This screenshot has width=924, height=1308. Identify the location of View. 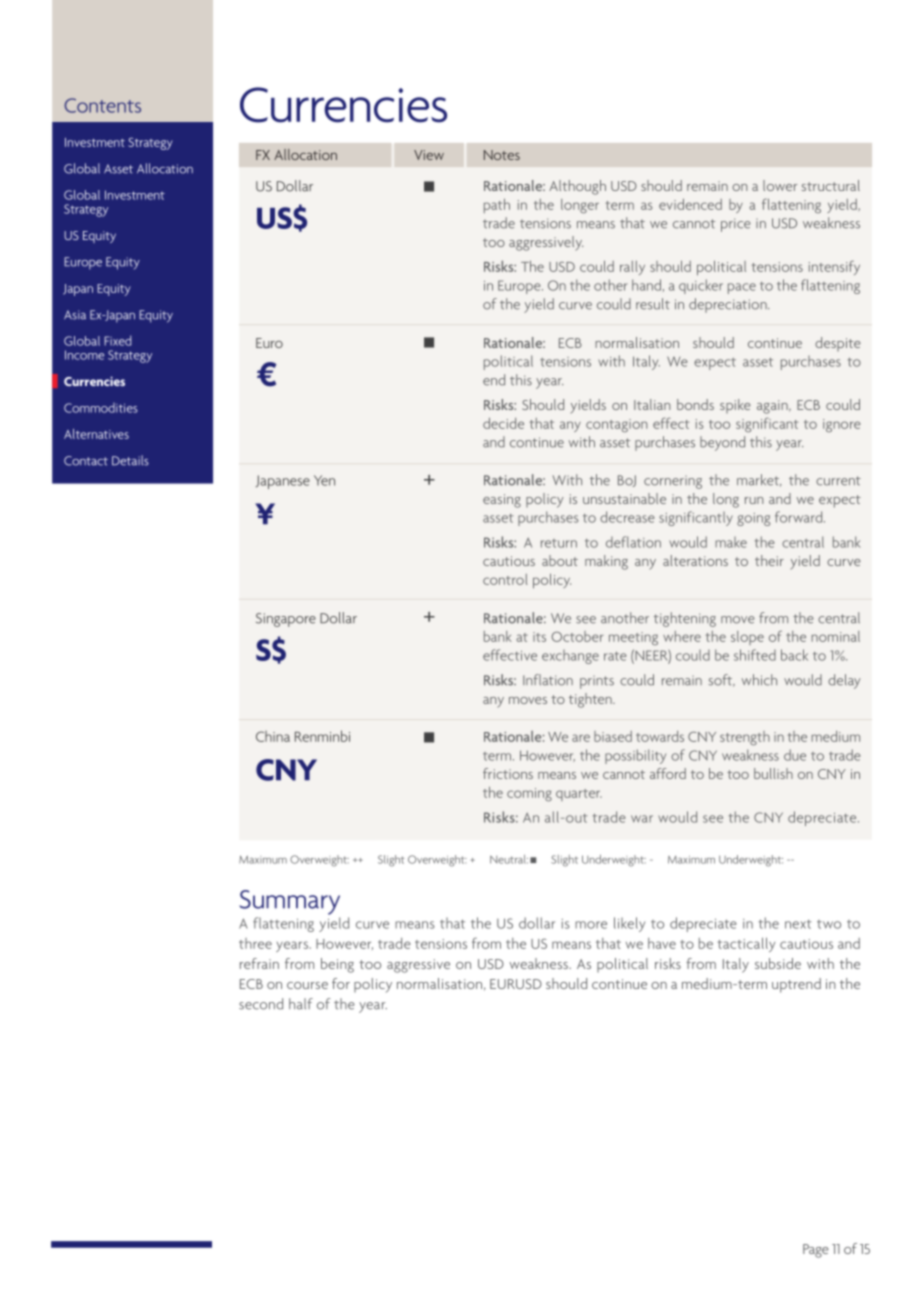
(429, 155).
